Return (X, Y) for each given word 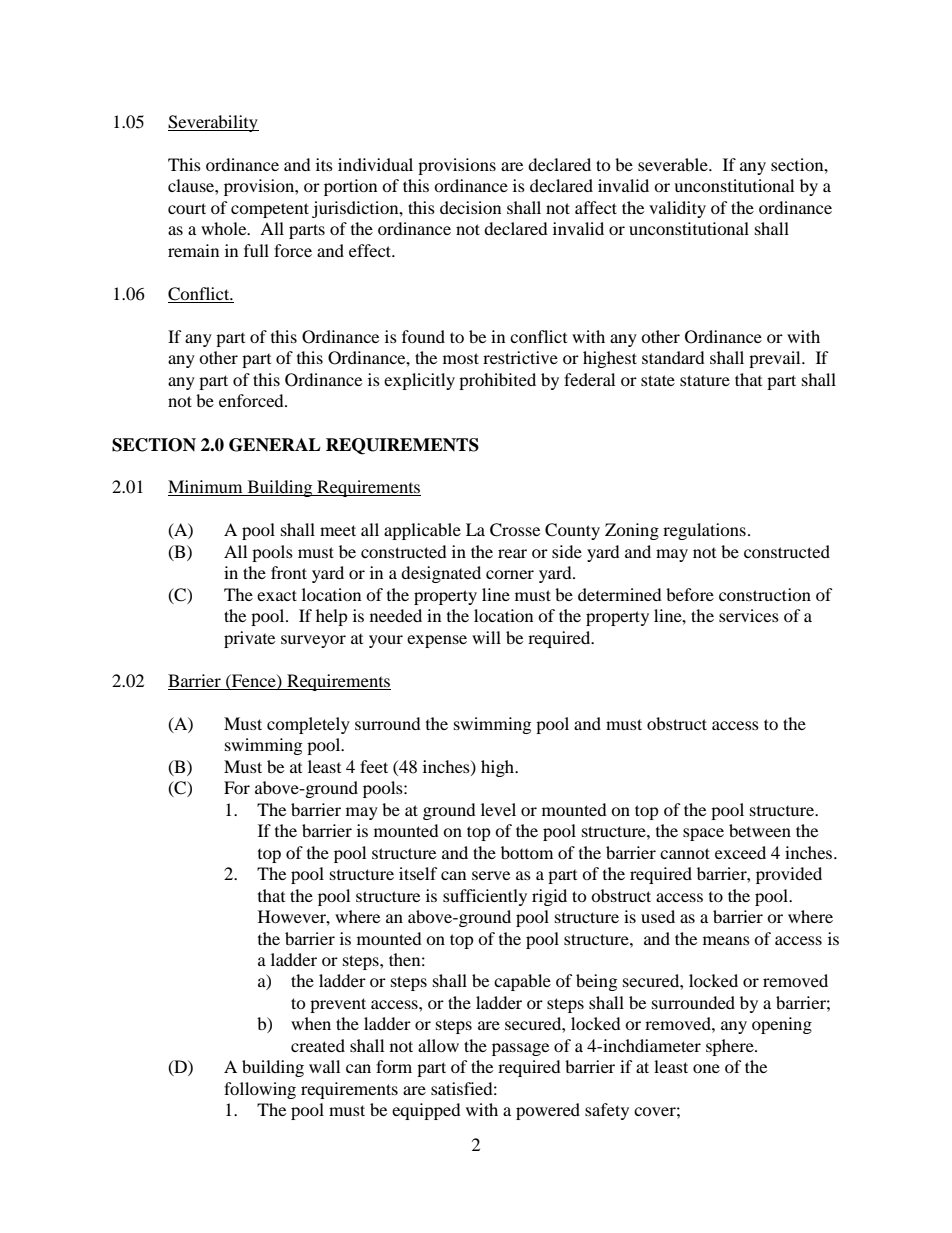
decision (470, 207)
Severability (213, 123)
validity (677, 209)
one (706, 1068)
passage (520, 1049)
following (260, 1090)
